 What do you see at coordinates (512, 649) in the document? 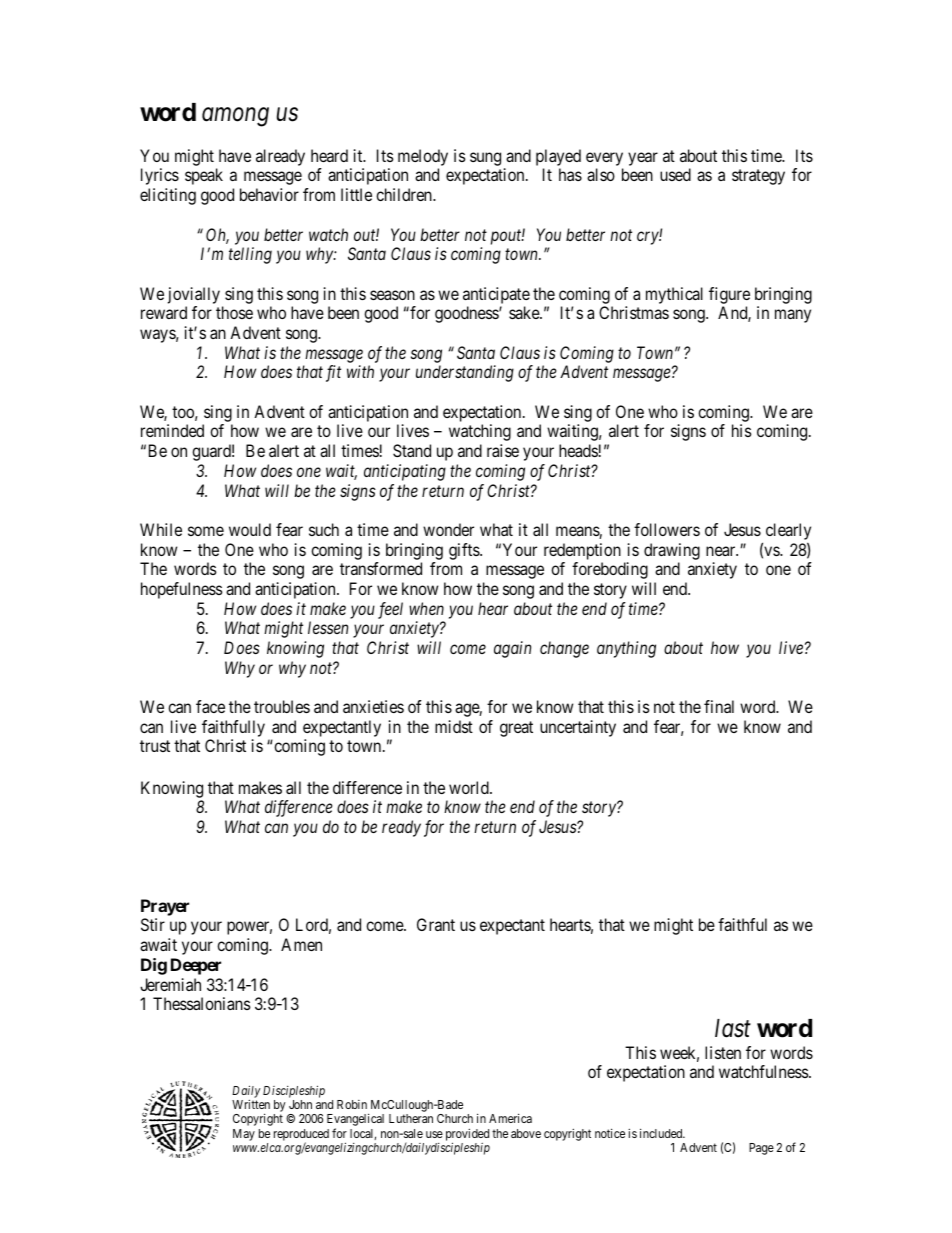
I see `again` at bounding box center [512, 649].
